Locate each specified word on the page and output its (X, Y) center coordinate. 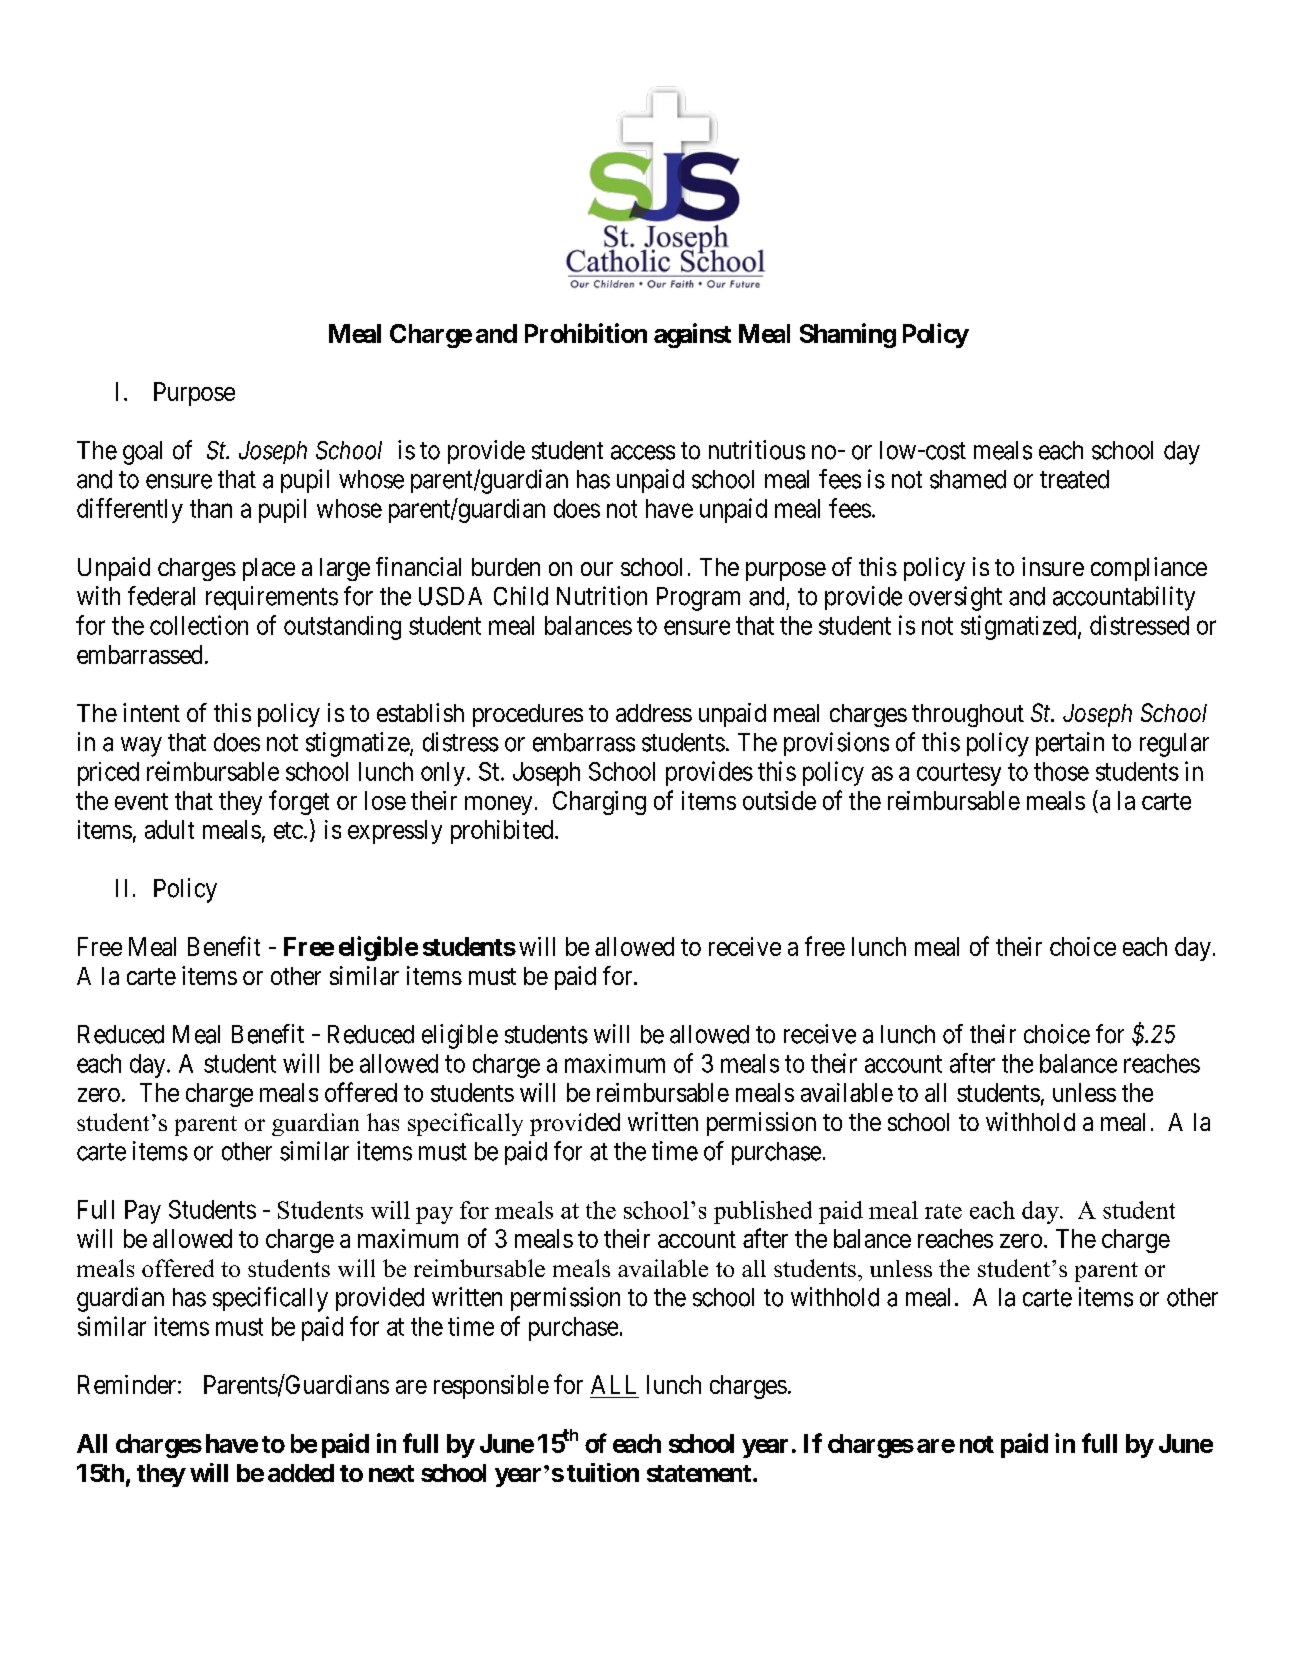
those (1061, 771)
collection (199, 625)
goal (142, 453)
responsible (491, 1387)
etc (288, 830)
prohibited (503, 832)
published (763, 1212)
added (301, 1473)
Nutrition (602, 596)
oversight (955, 598)
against (692, 335)
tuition (603, 1472)
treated (1074, 479)
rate (943, 1211)
